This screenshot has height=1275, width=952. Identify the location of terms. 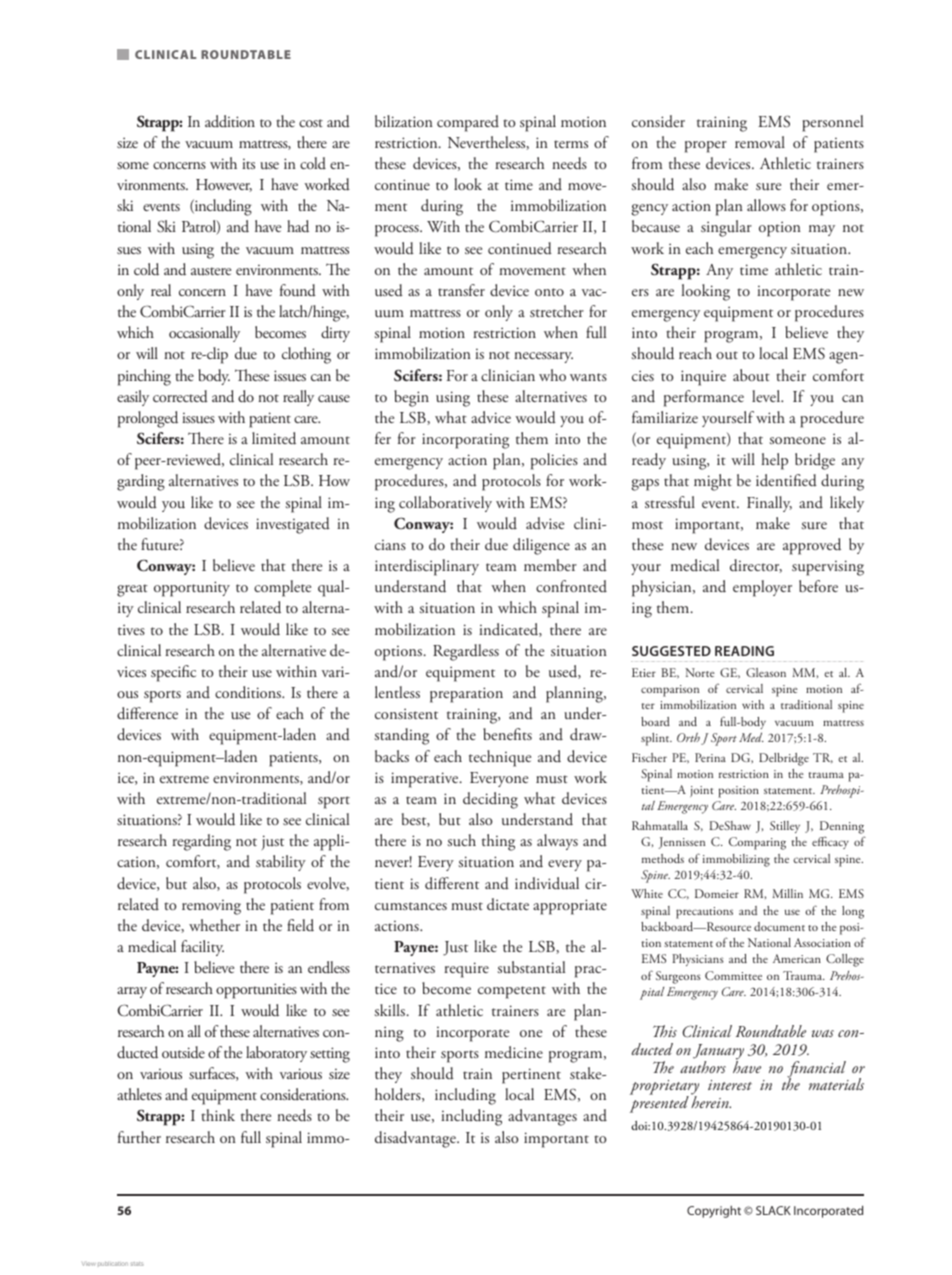
(571, 144).
